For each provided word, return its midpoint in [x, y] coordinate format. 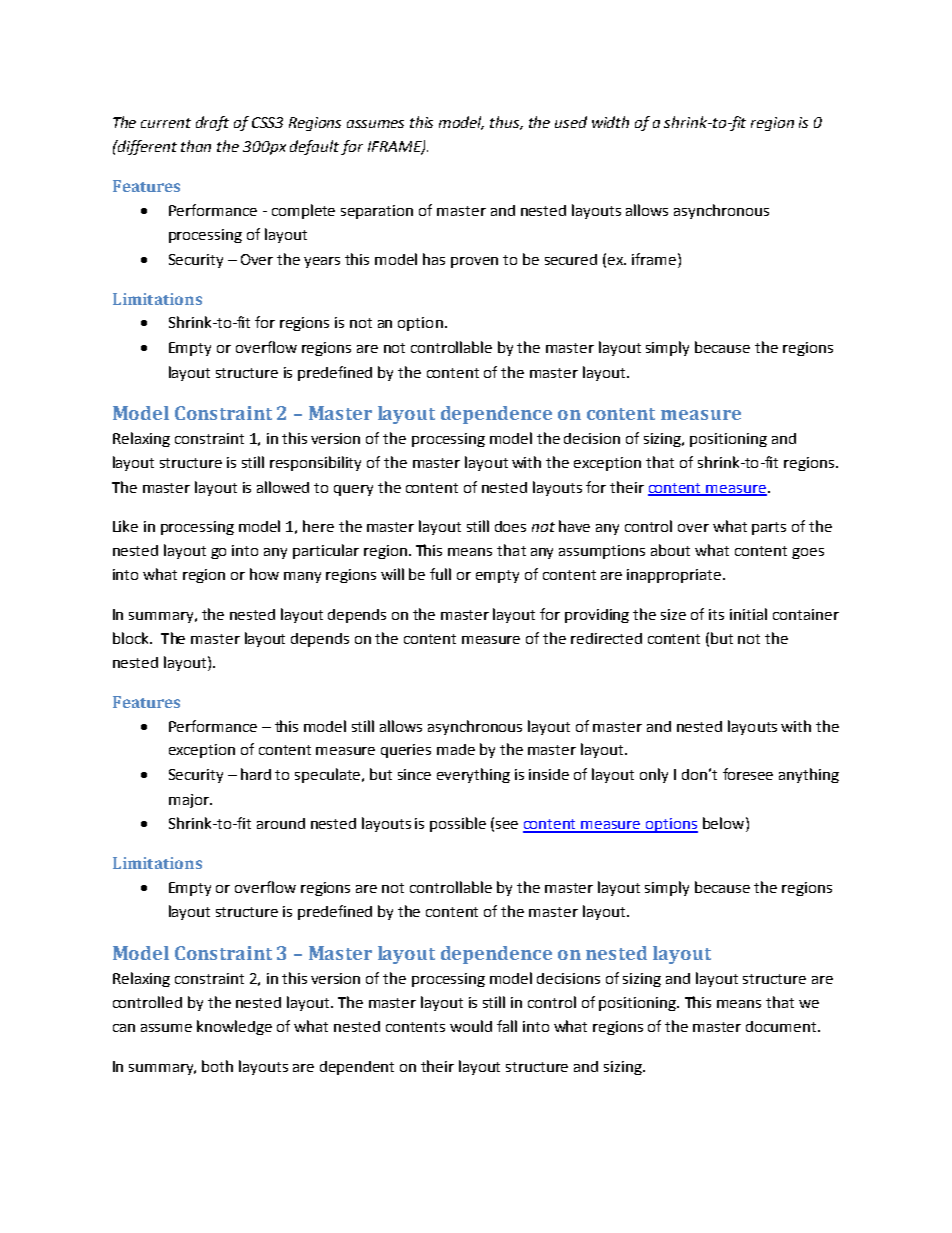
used [571, 122]
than [196, 146]
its [716, 614]
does [510, 526]
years [322, 262]
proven [474, 262]
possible [458, 824]
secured [571, 259]
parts [769, 528]
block [132, 638]
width [610, 122]
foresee [748, 774]
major [190, 801]
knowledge [234, 1027]
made [456, 749]
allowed [283, 487]
